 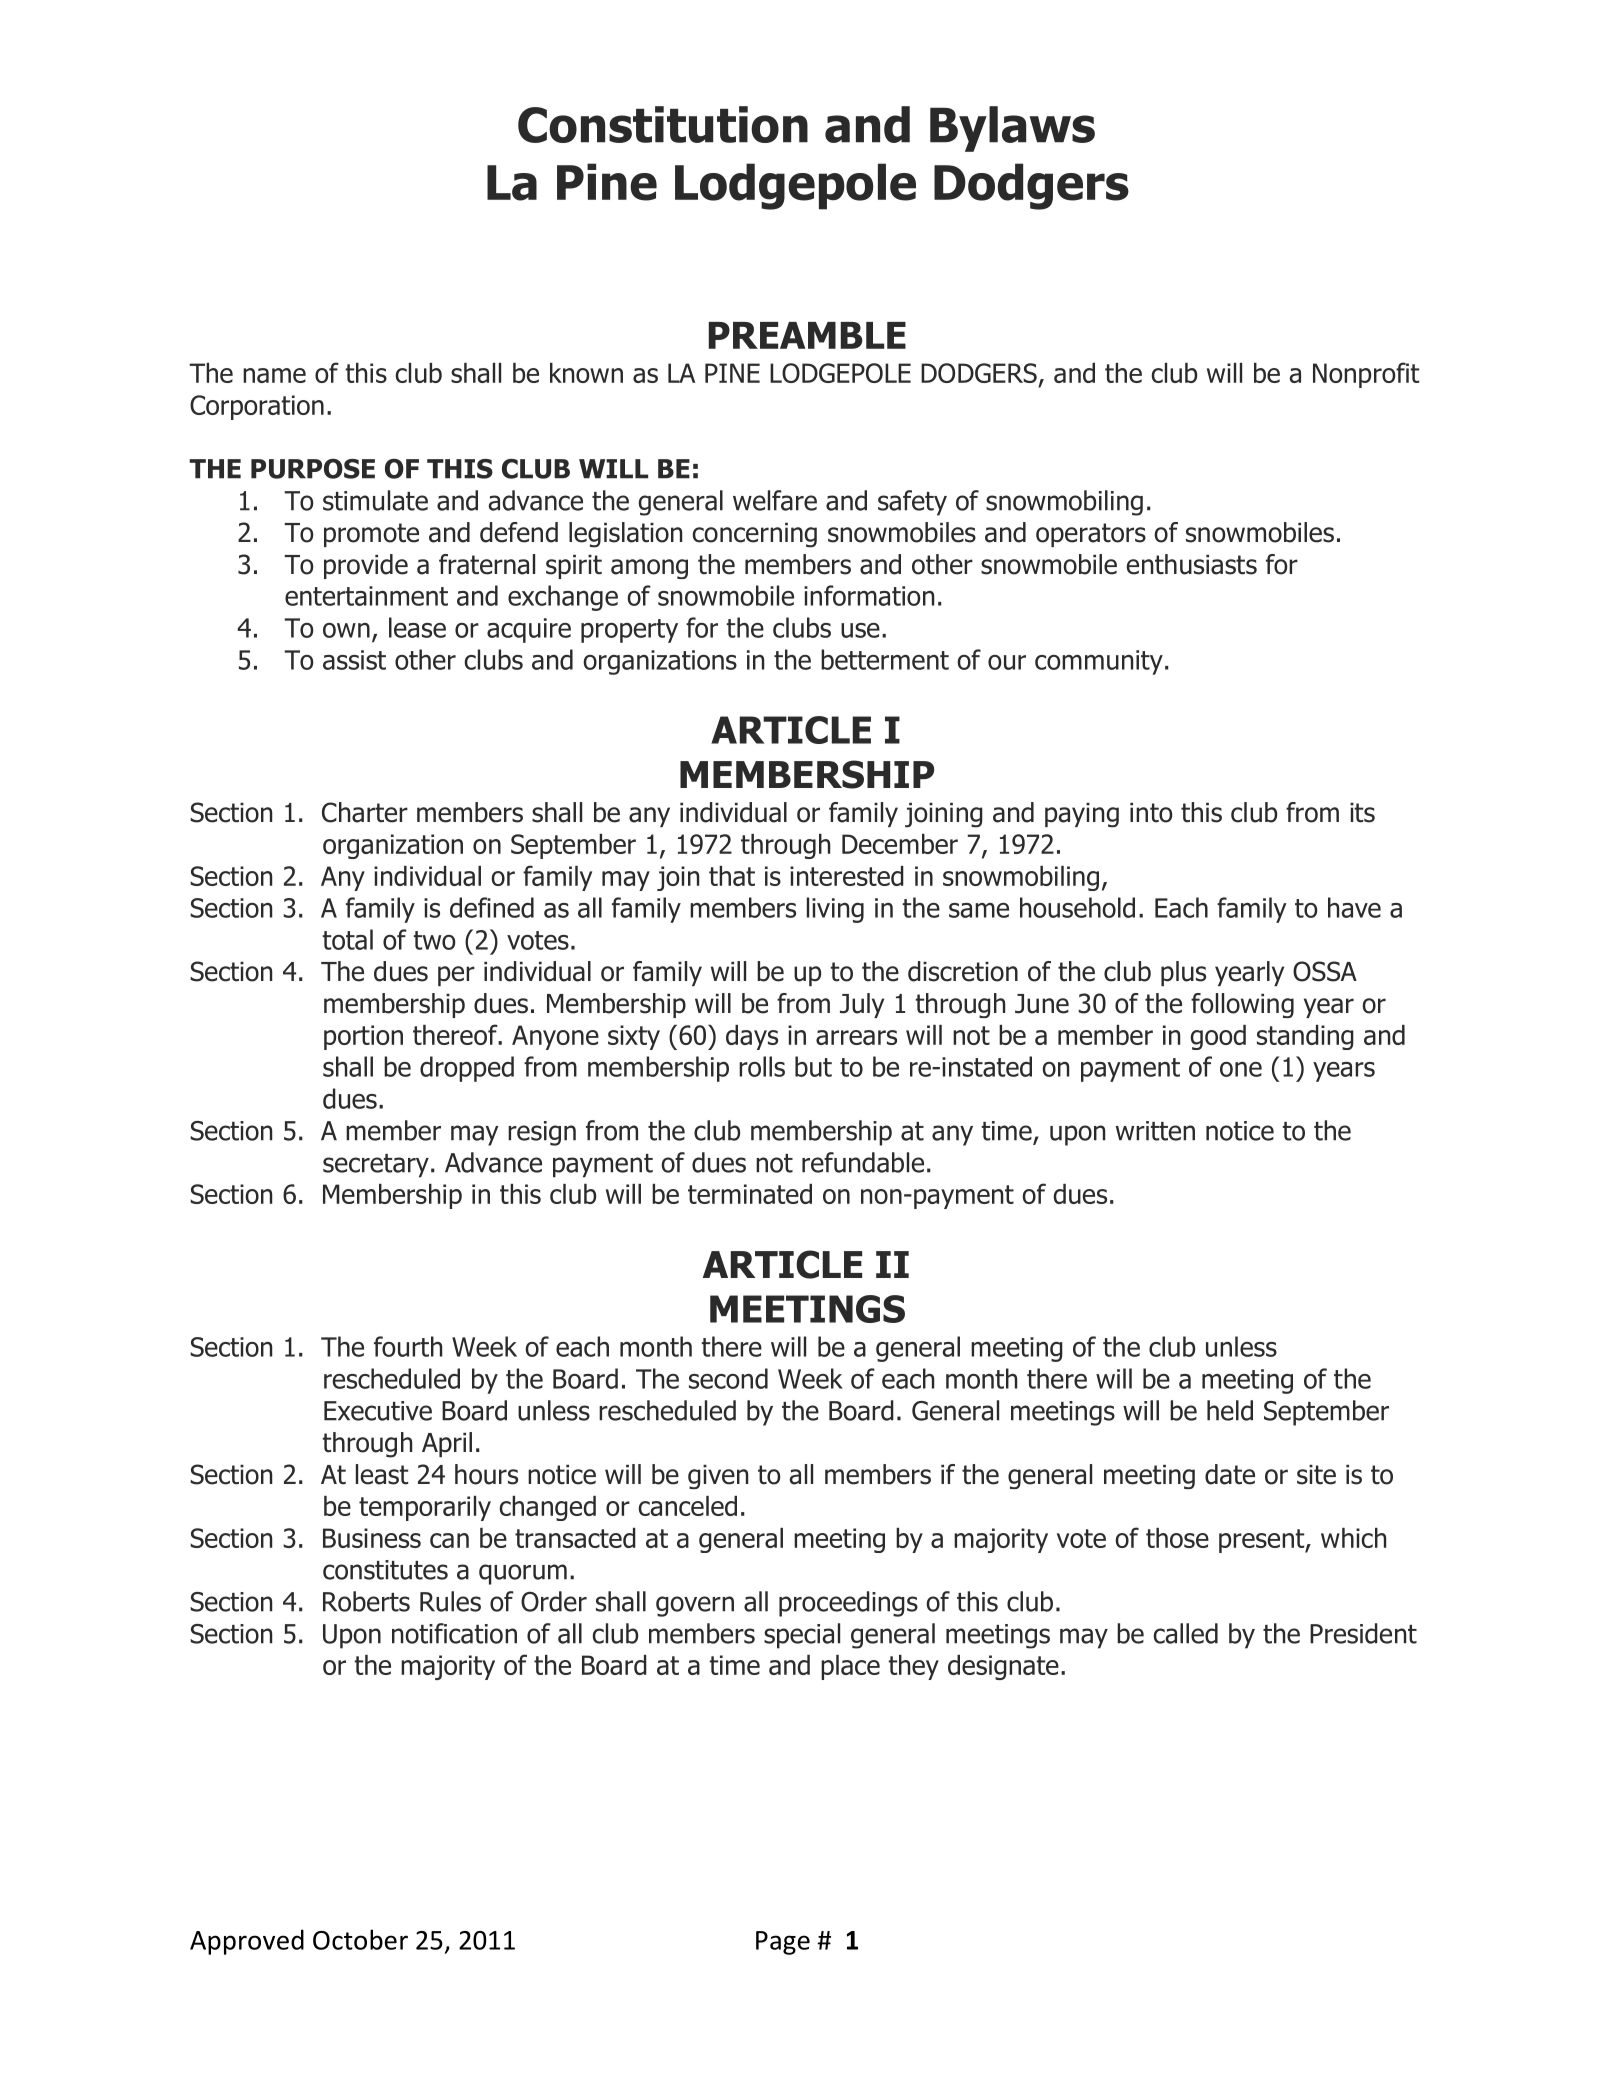 What do you see at coordinates (363, 1037) in the screenshot?
I see `portion` at bounding box center [363, 1037].
